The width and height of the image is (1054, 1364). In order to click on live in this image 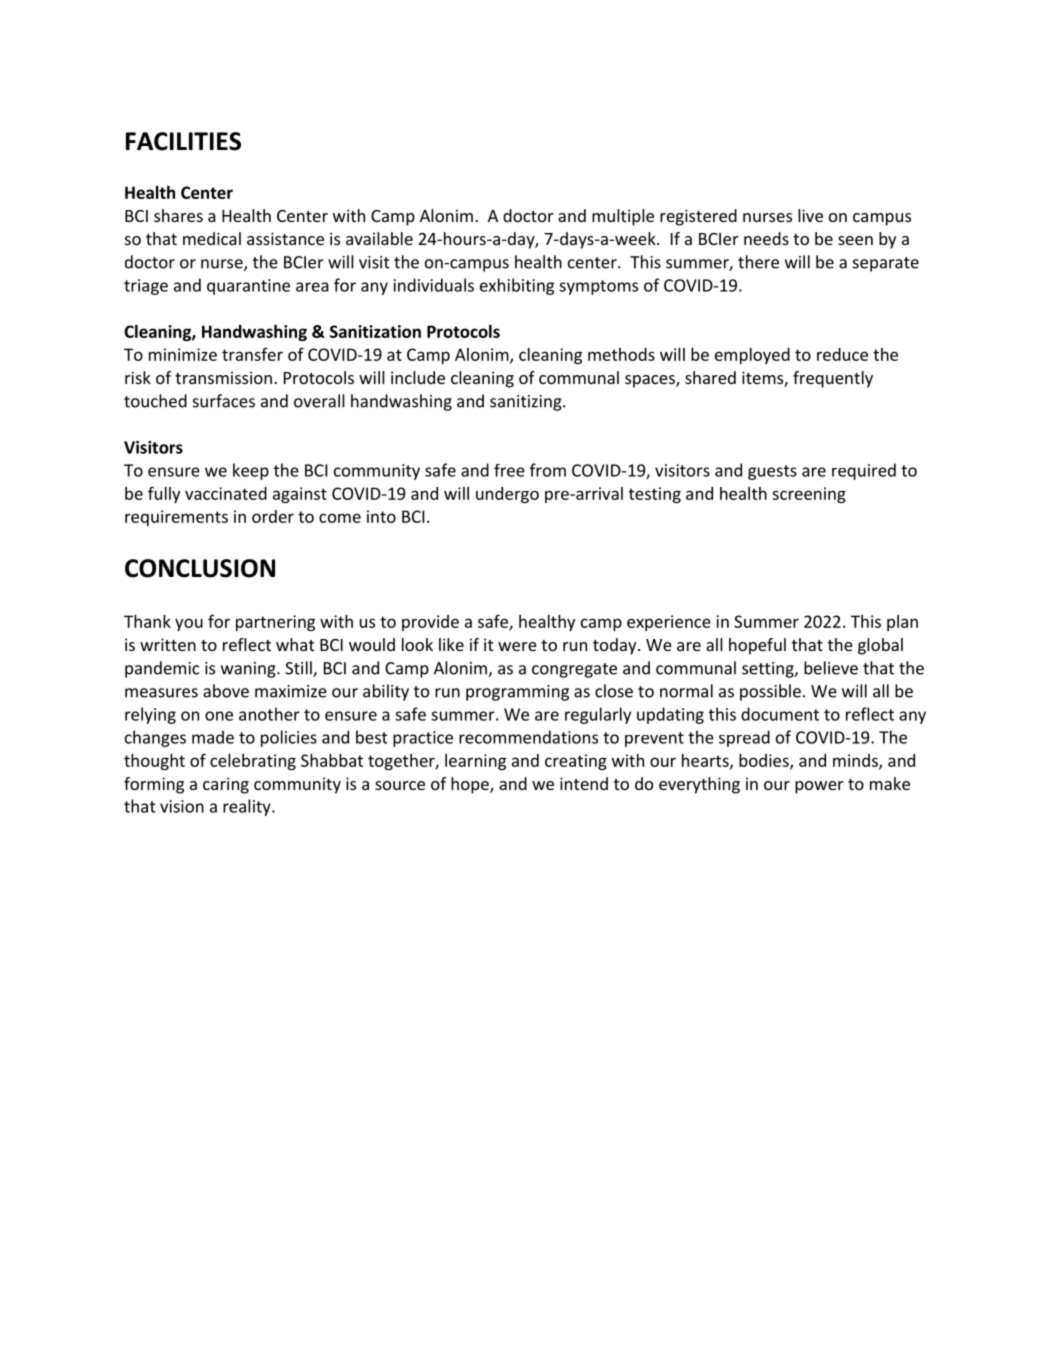, I will do `click(810, 215)`.
